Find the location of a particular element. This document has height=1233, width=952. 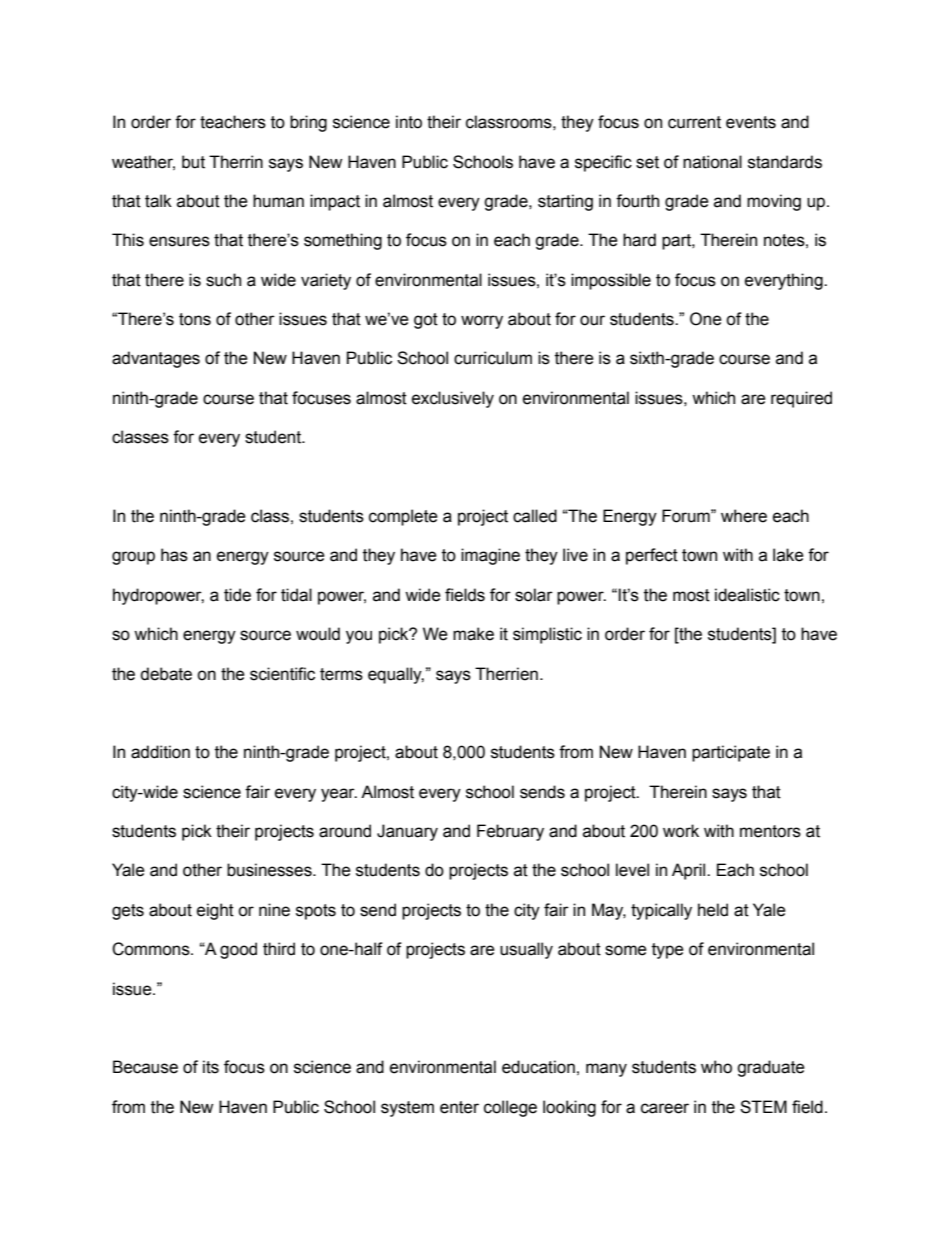

enter is located at coordinates (459, 1107).
